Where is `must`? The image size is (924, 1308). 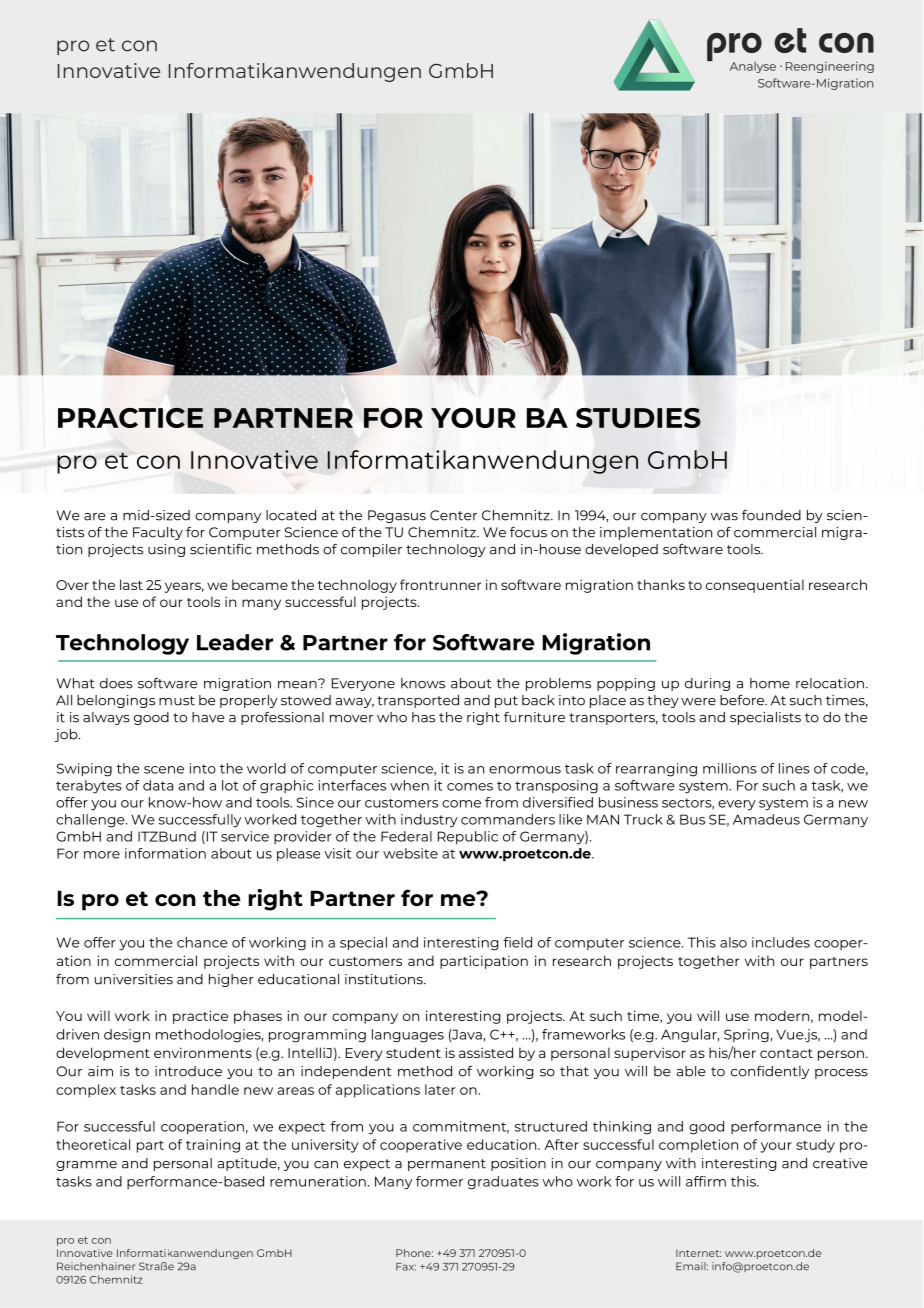
must is located at coordinates (177, 701).
